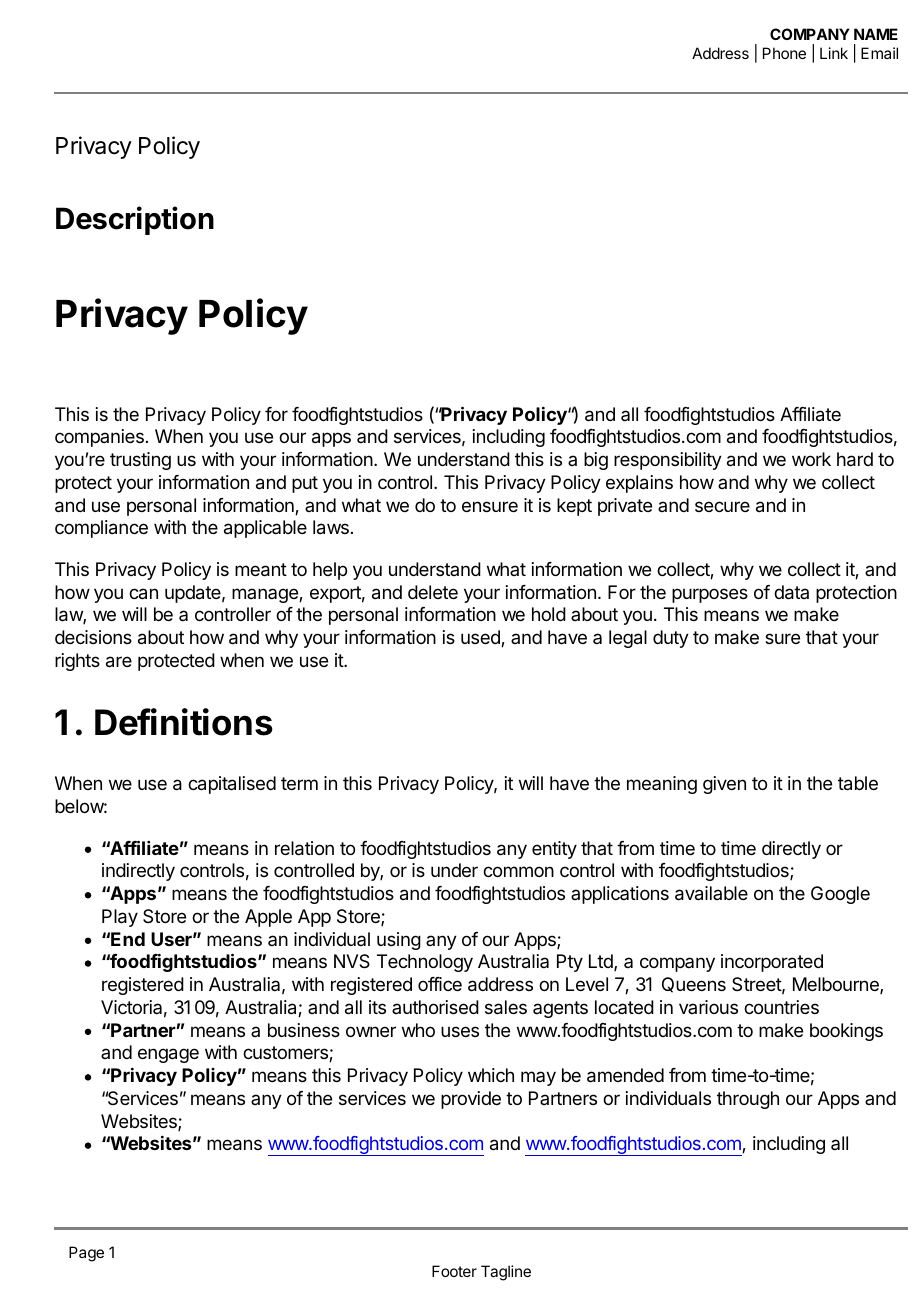  Describe the element at coordinates (140, 461) in the image. I see `trusting` at that location.
